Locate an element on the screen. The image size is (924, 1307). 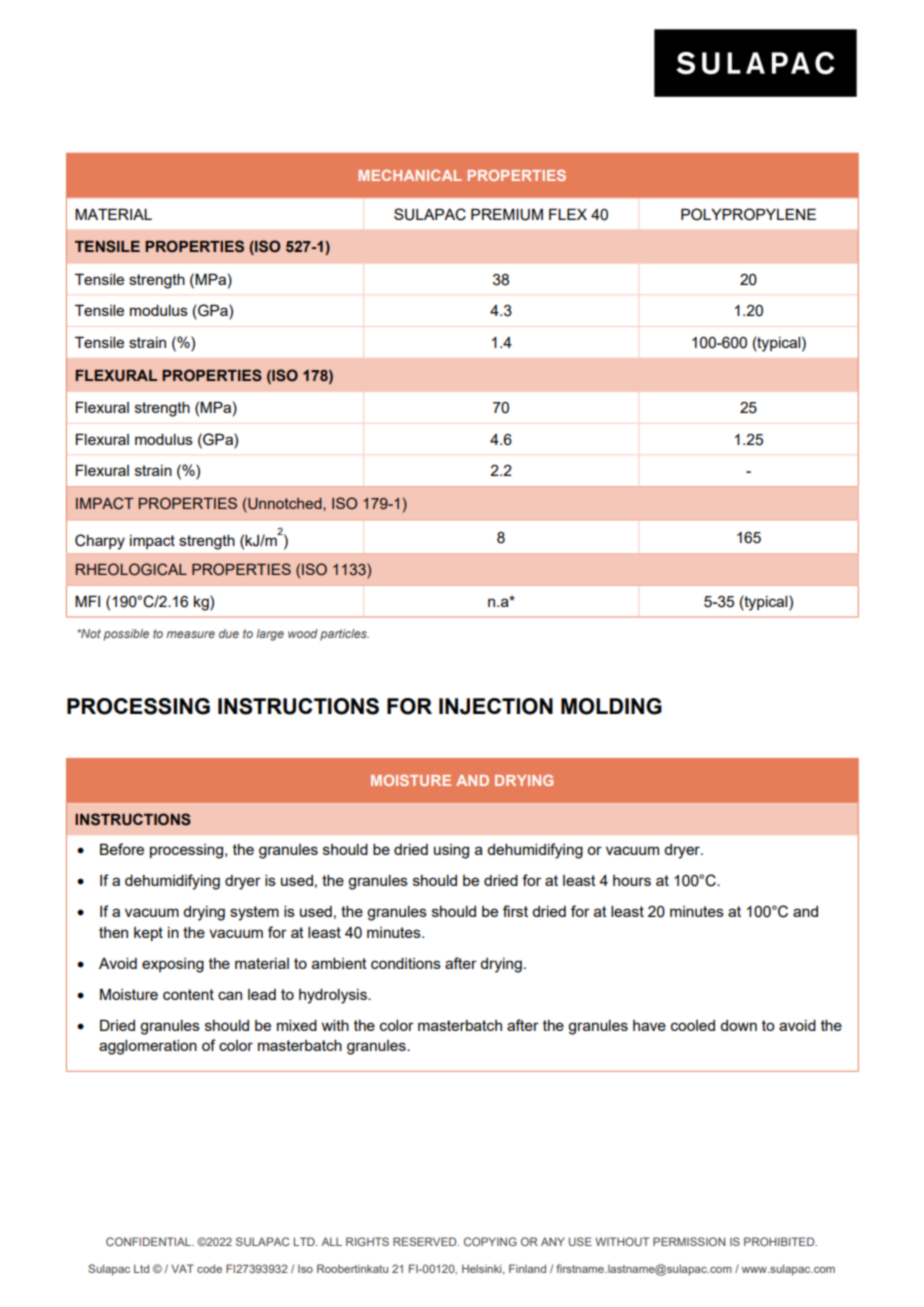
PREMIUM is located at coordinates (507, 214).
